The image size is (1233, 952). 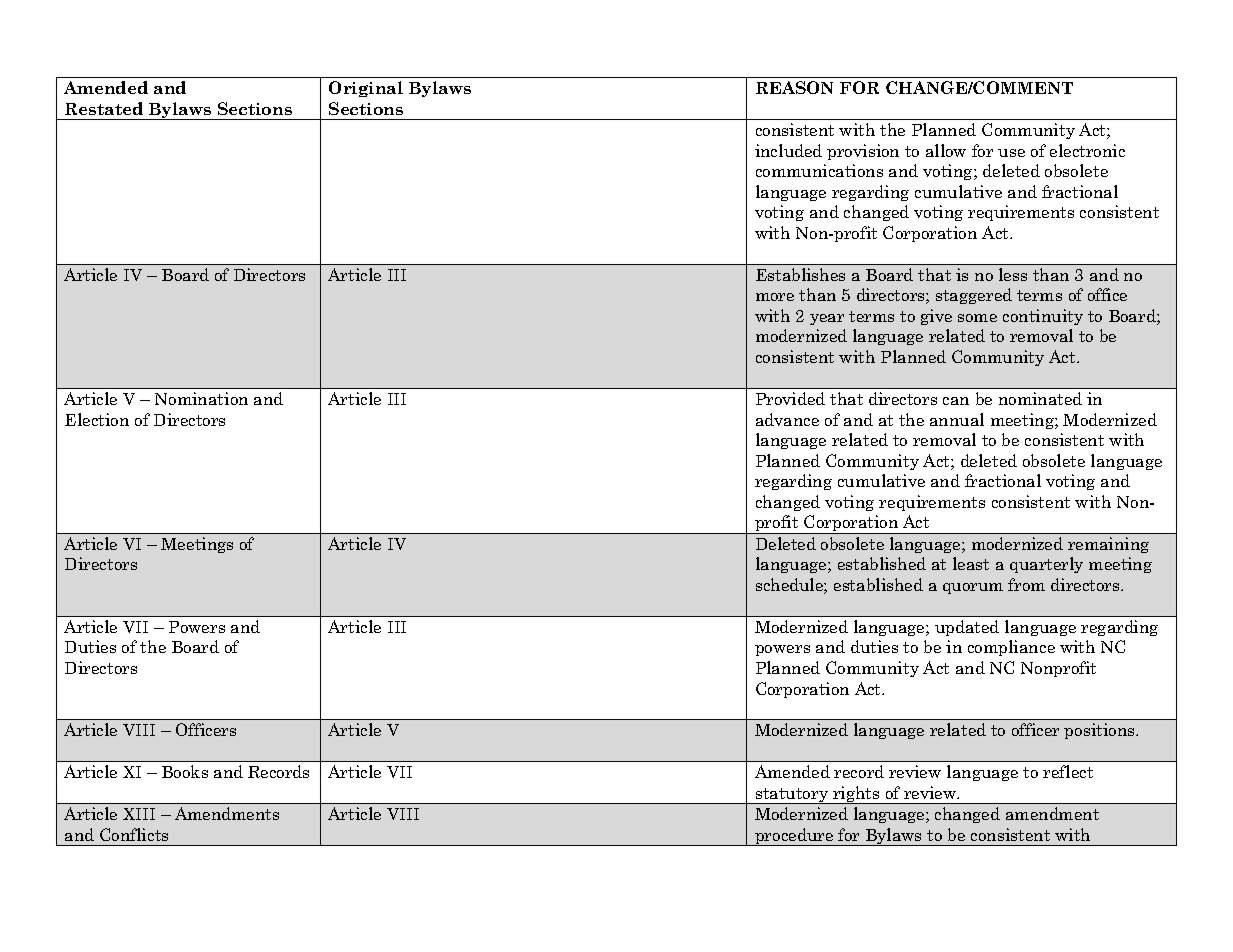 What do you see at coordinates (794, 87) in the image?
I see `REASON` at bounding box center [794, 87].
